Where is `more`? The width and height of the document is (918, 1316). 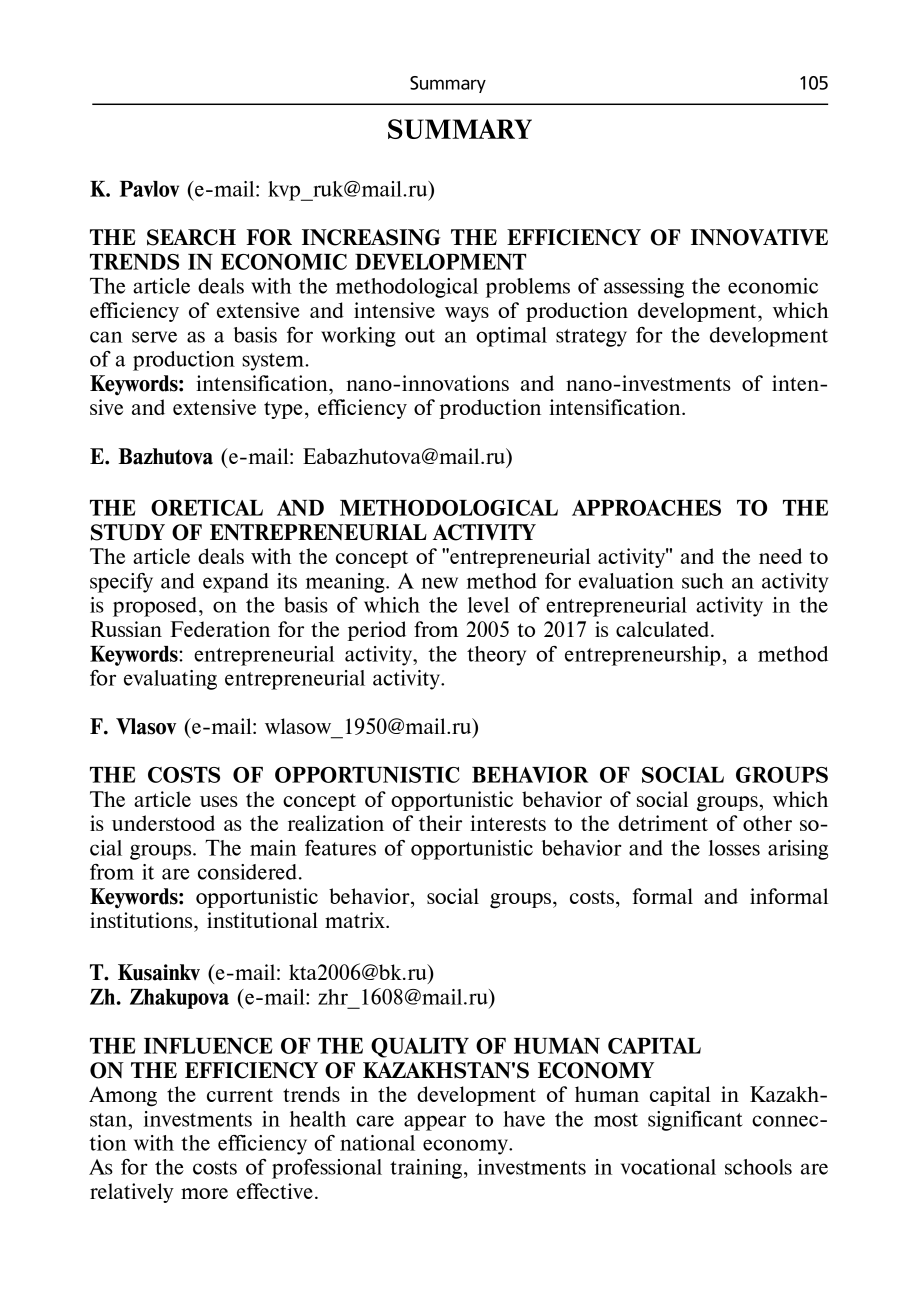
more is located at coordinates (204, 1193).
